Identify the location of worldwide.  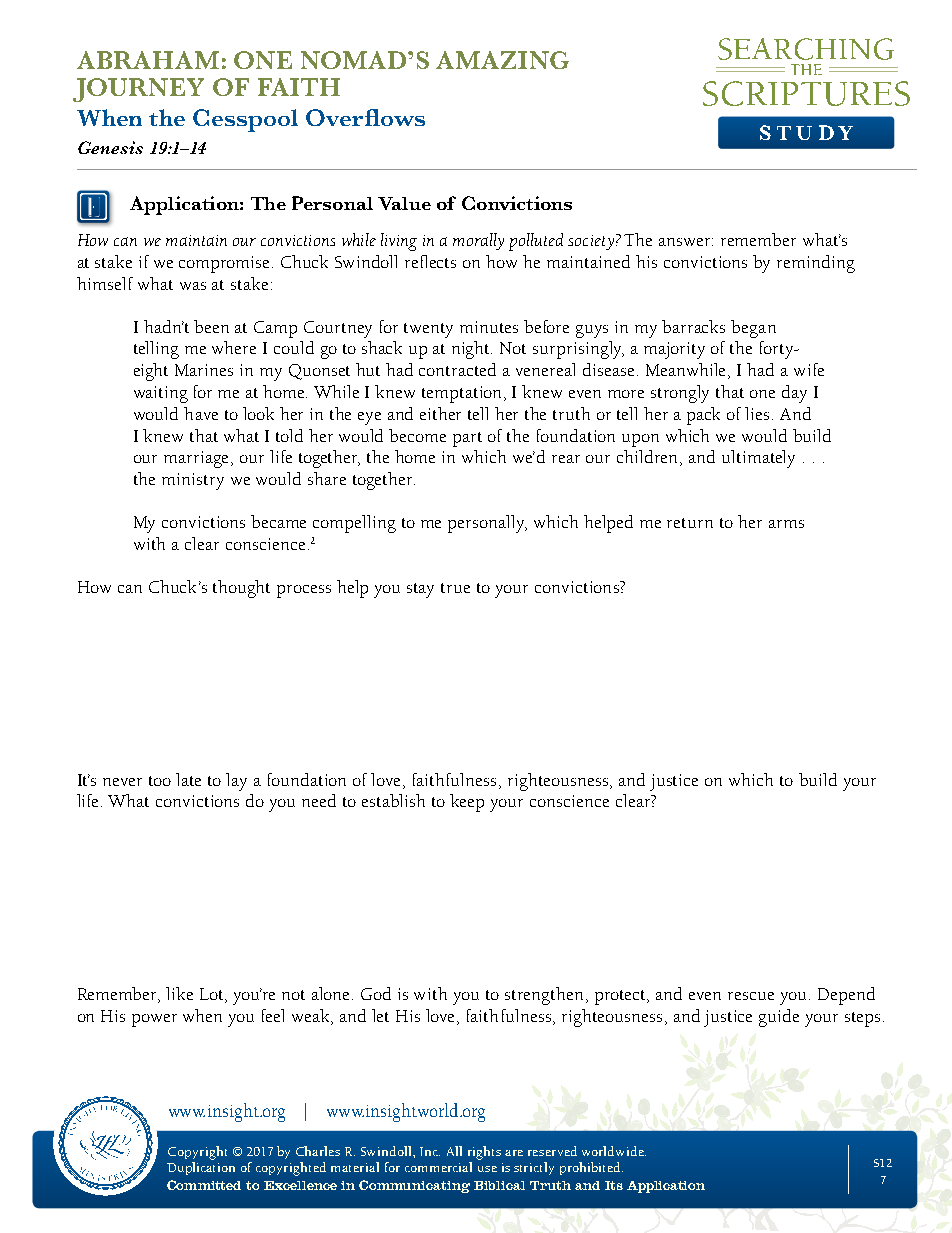
(614, 1151).
